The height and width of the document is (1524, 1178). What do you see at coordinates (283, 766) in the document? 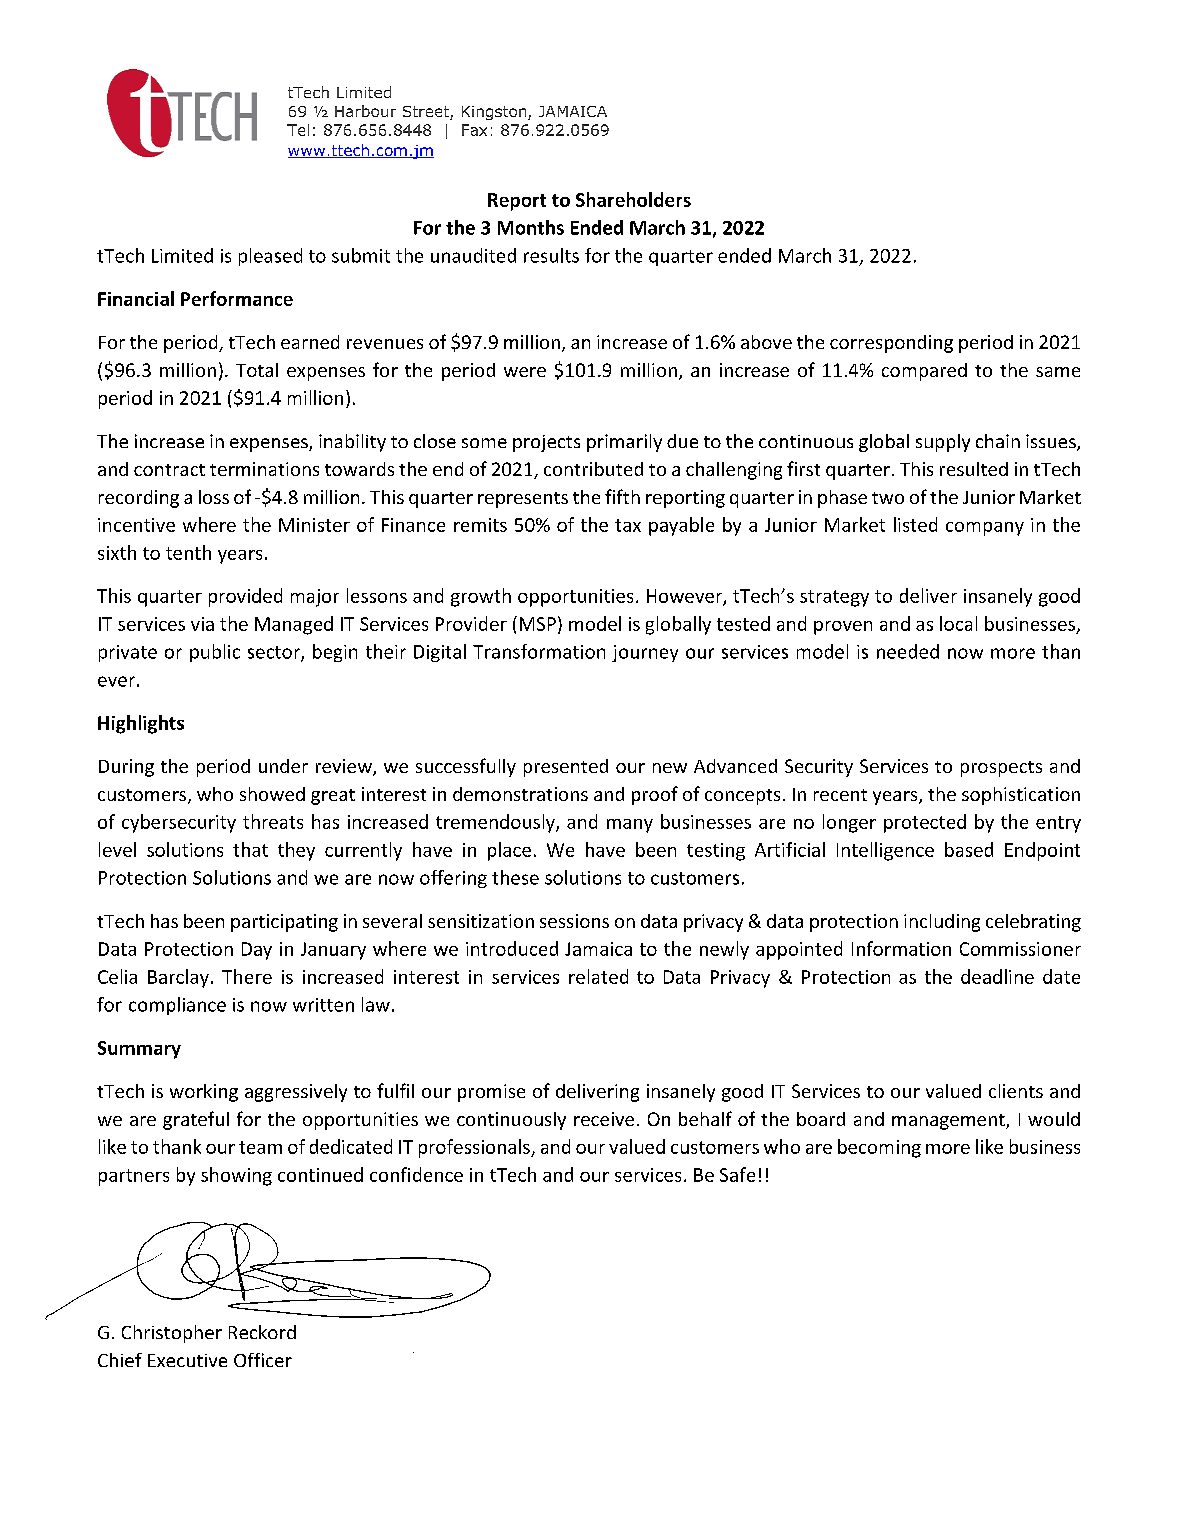
I see `under` at bounding box center [283, 766].
